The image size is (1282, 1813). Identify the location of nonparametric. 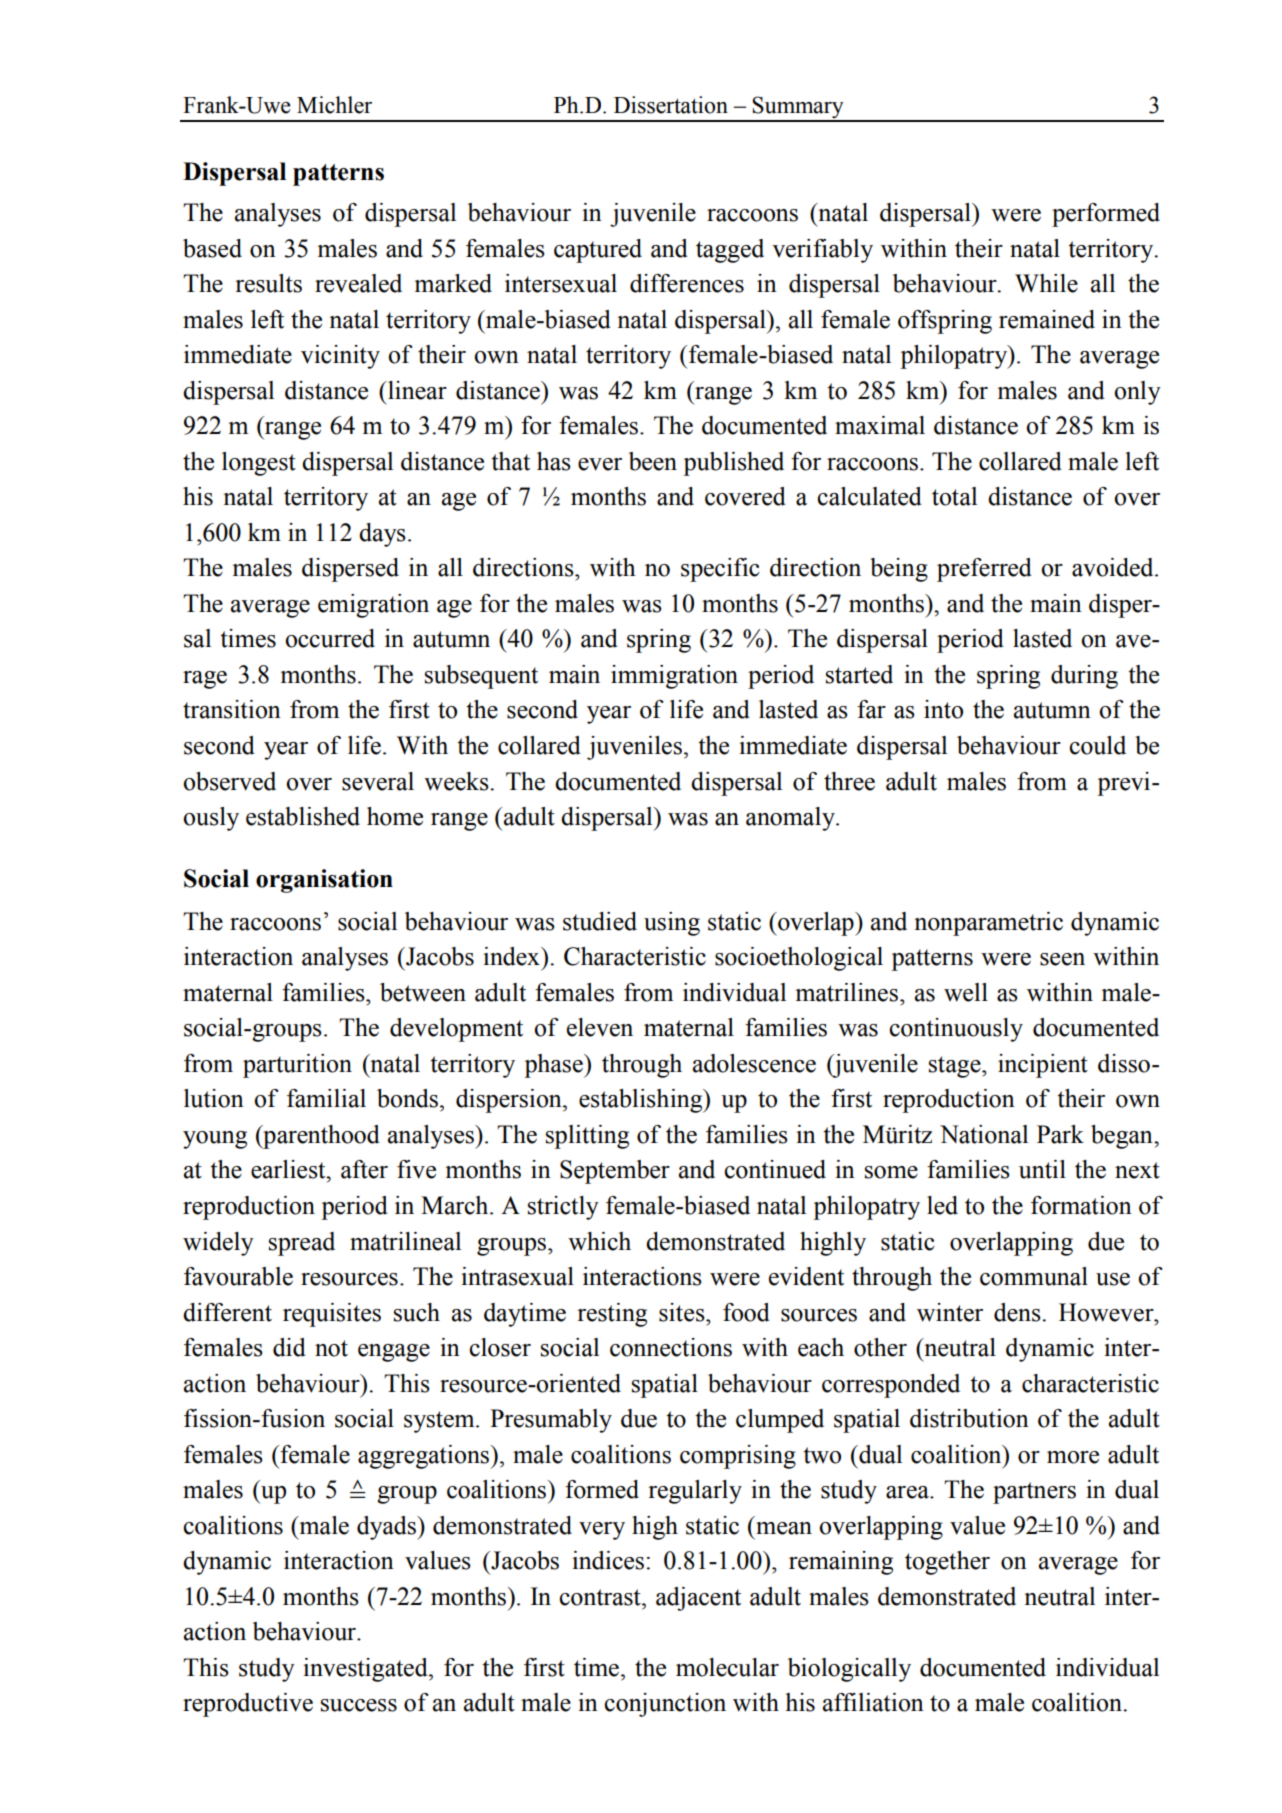
(988, 924).
